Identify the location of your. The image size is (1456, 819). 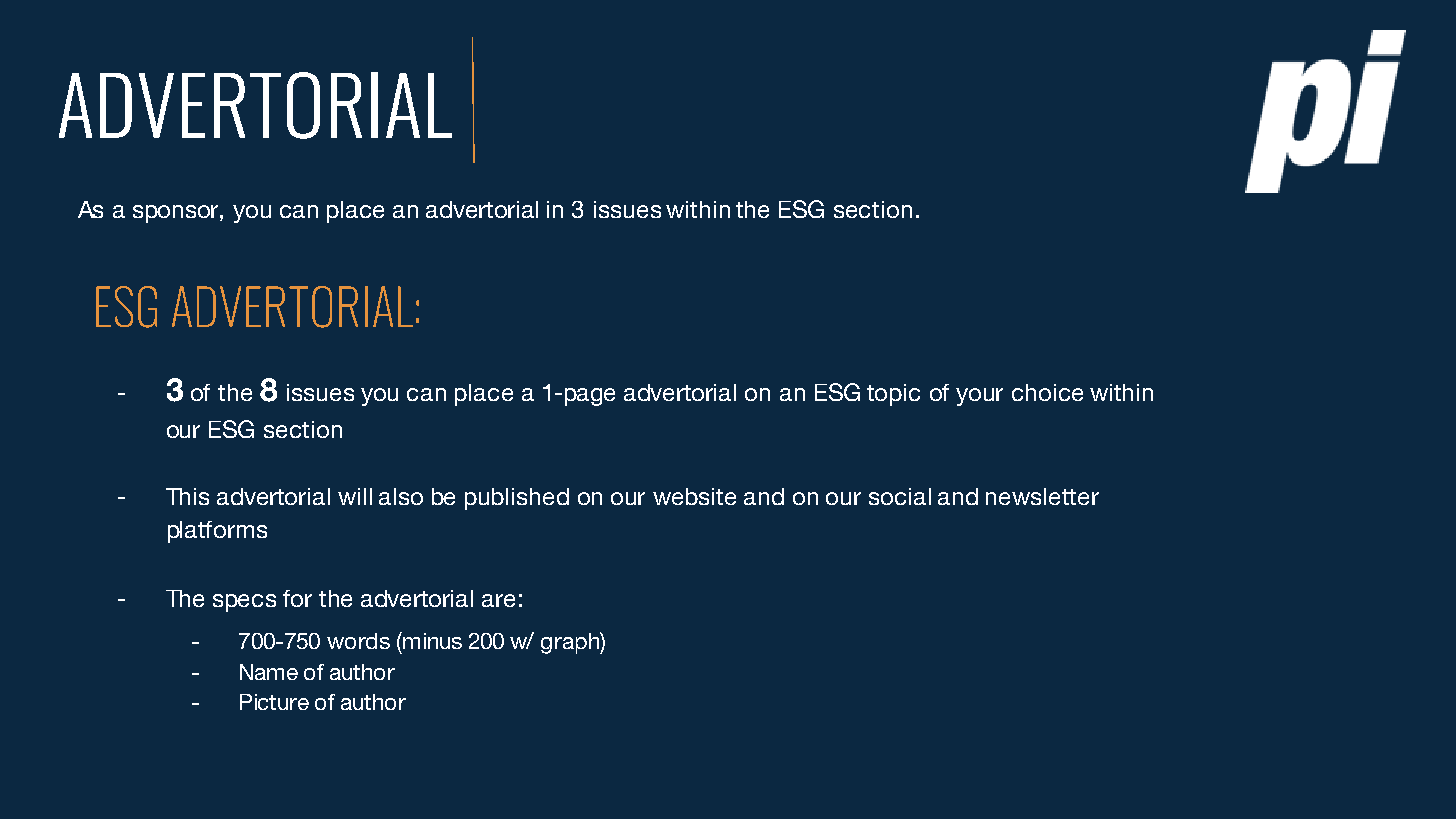
(979, 397).
